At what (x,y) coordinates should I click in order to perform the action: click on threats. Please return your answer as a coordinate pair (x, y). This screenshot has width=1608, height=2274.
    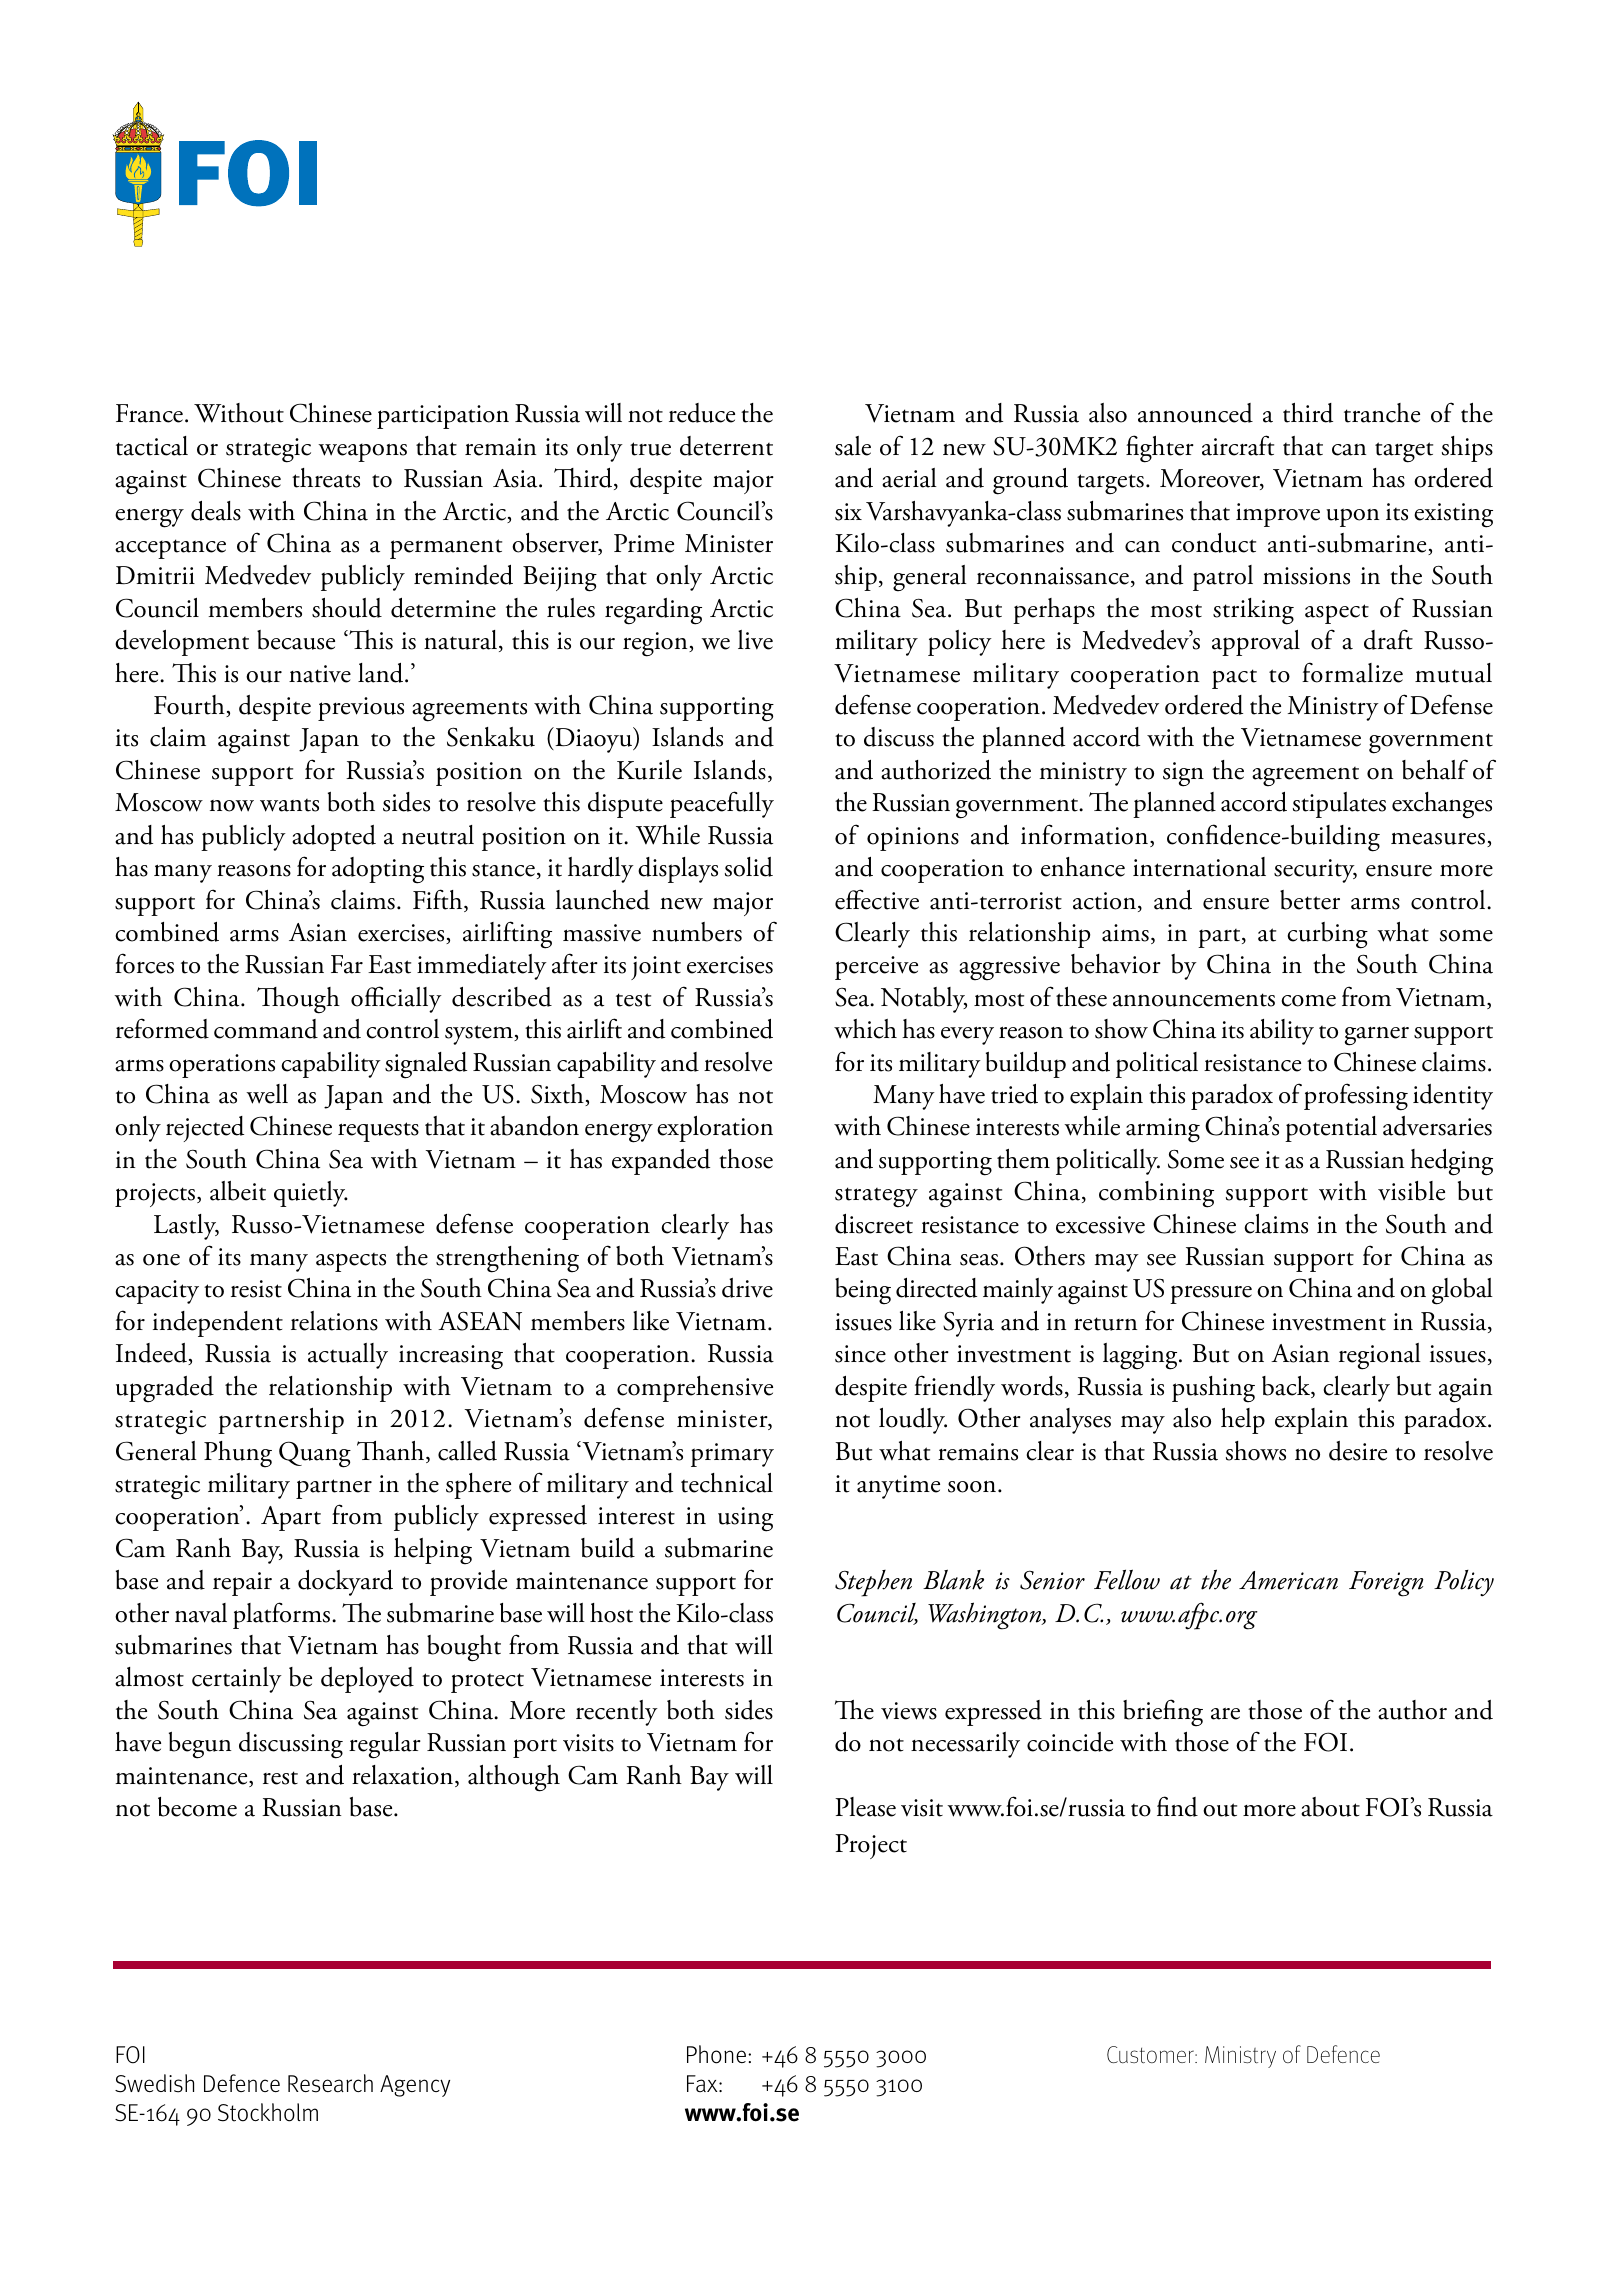
    Looking at the image, I should click on (326, 478).
